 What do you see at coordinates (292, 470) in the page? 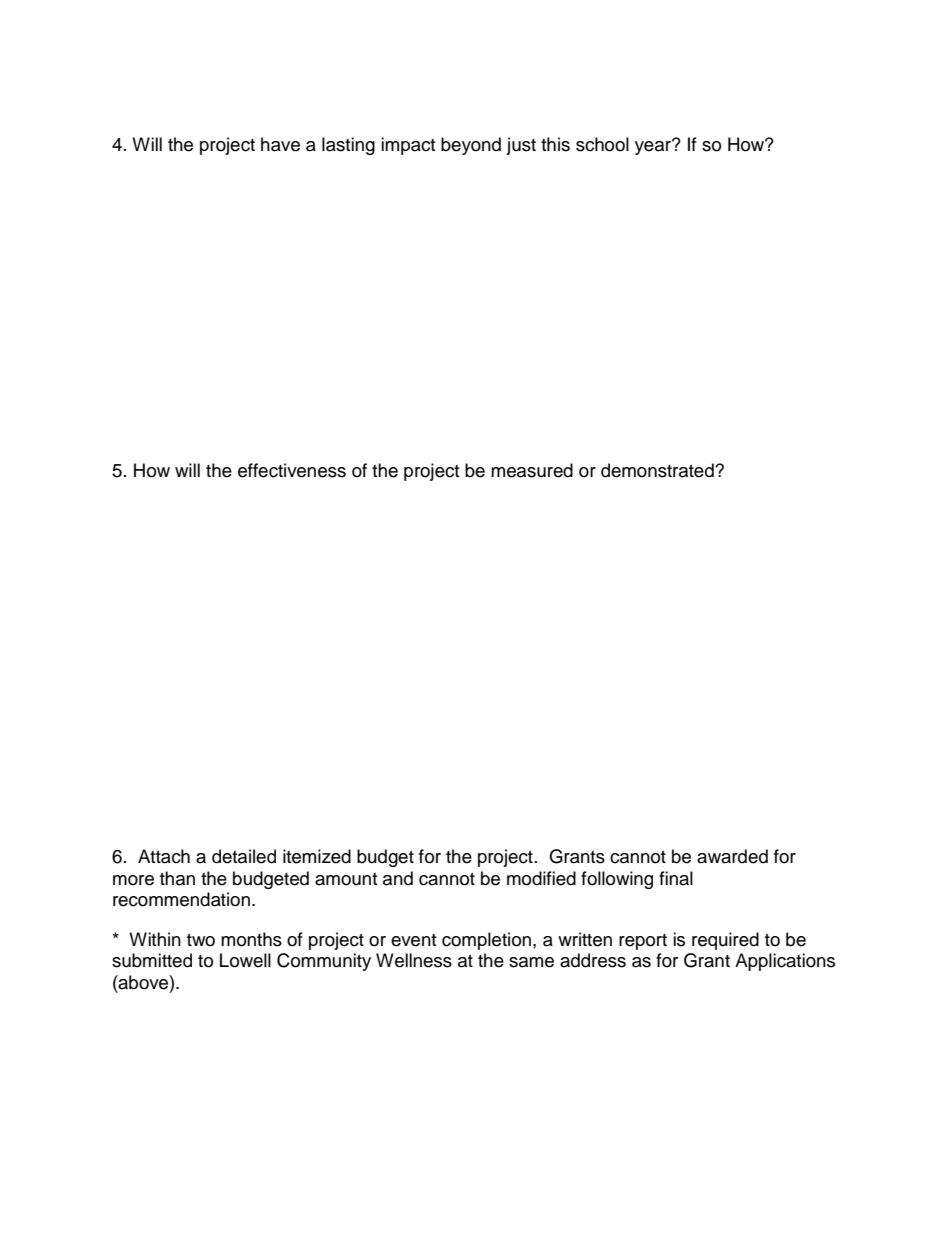
I see `effectiveness` at bounding box center [292, 470].
